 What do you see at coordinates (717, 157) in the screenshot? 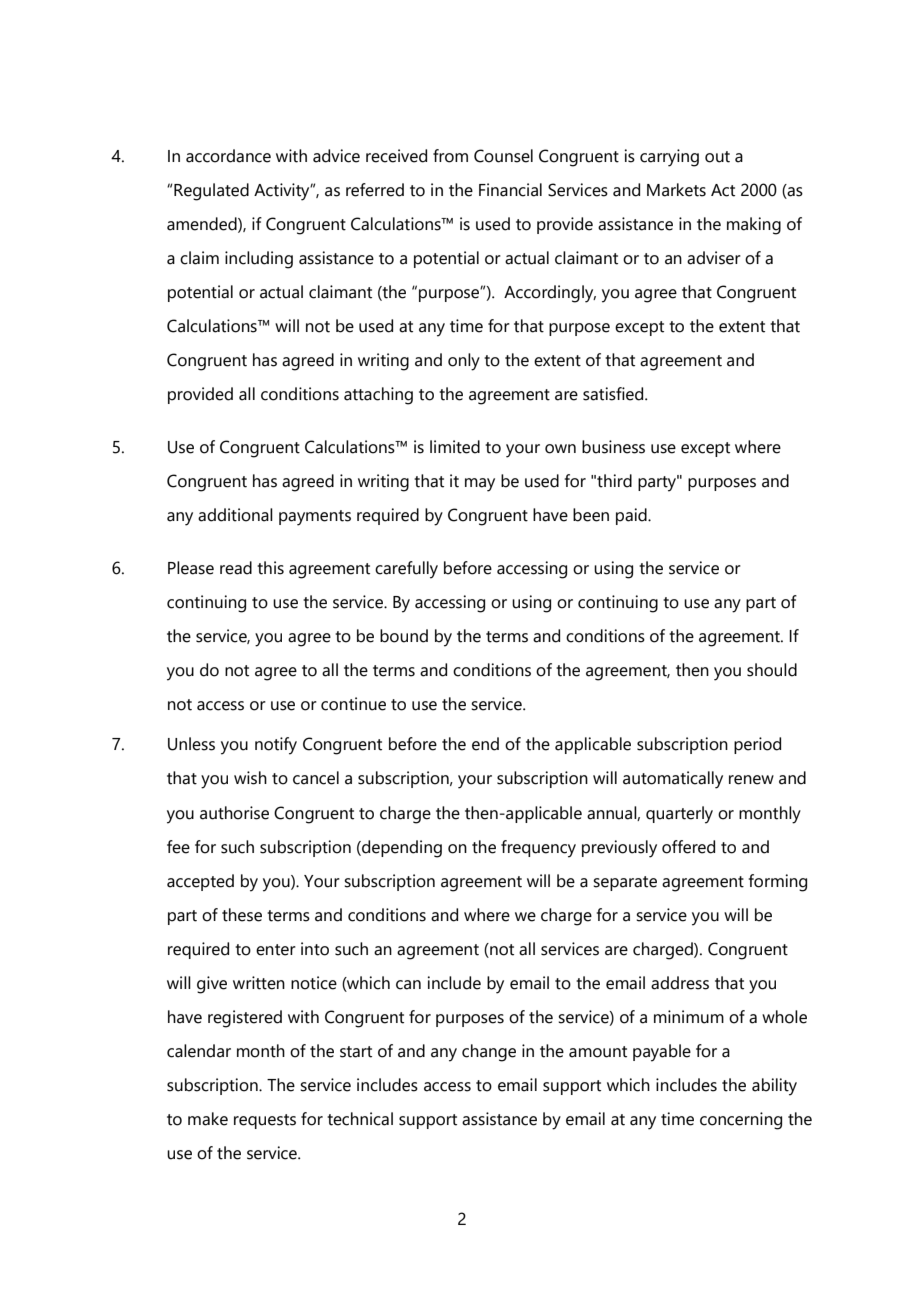
I see `out` at bounding box center [717, 157].
